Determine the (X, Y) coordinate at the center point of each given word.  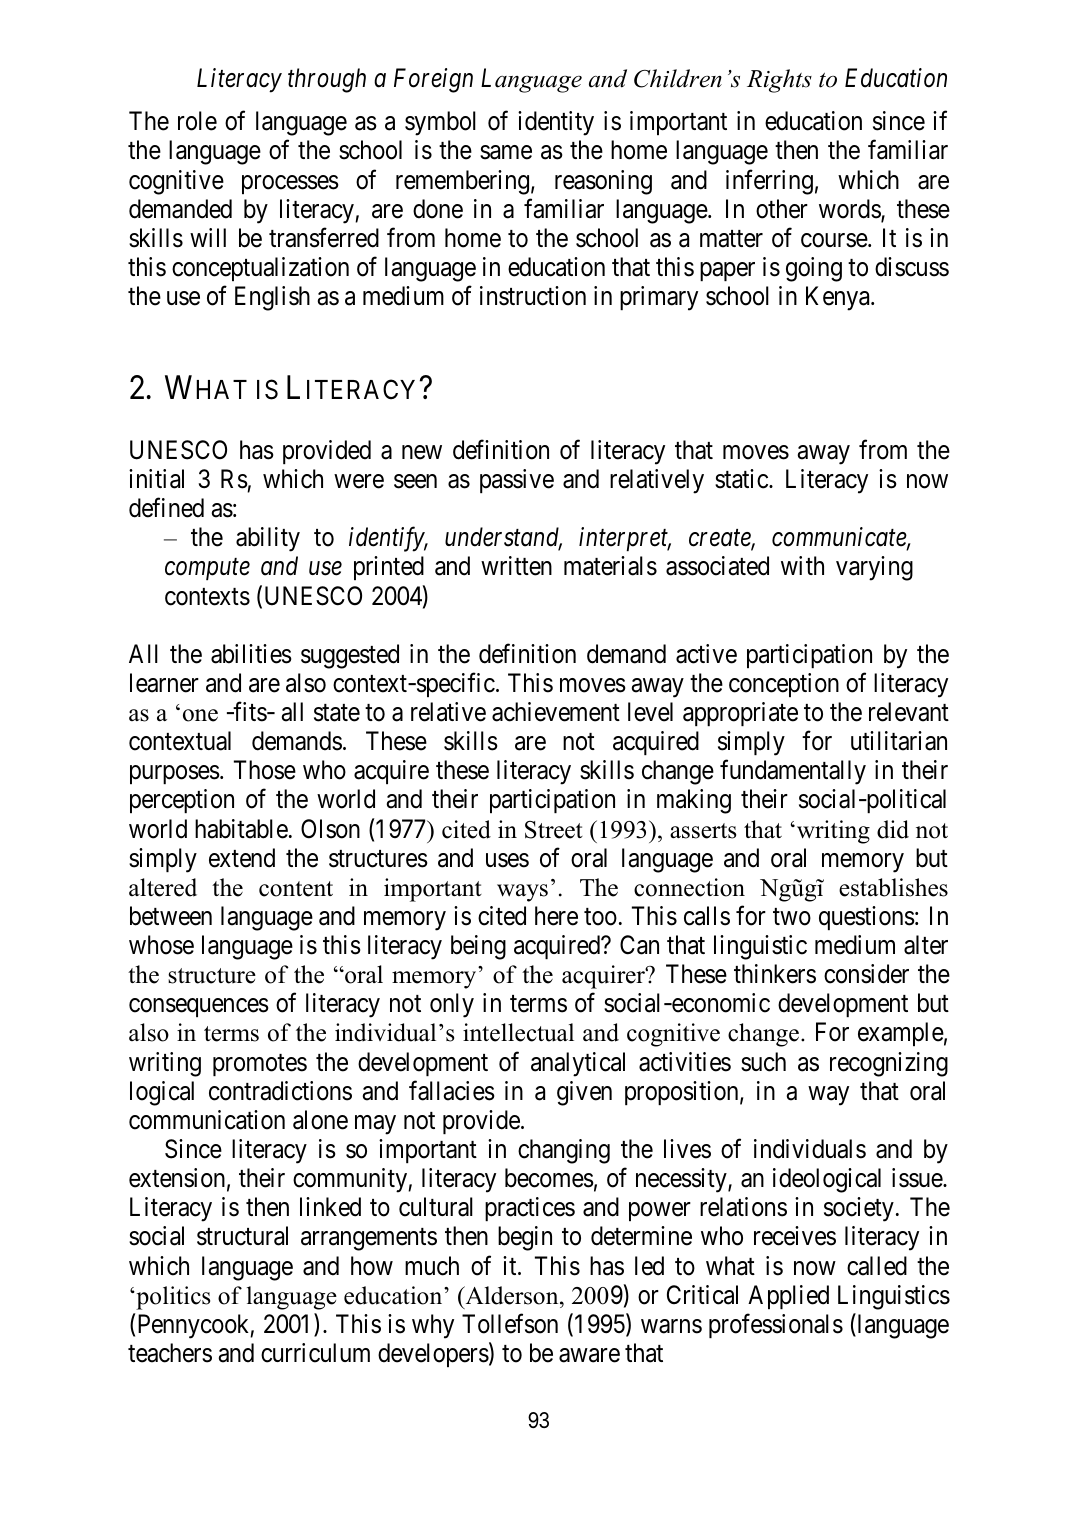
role (197, 121)
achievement (556, 712)
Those (265, 770)
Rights (779, 81)
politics (172, 1298)
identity (556, 123)
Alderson (512, 1295)
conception (784, 685)
